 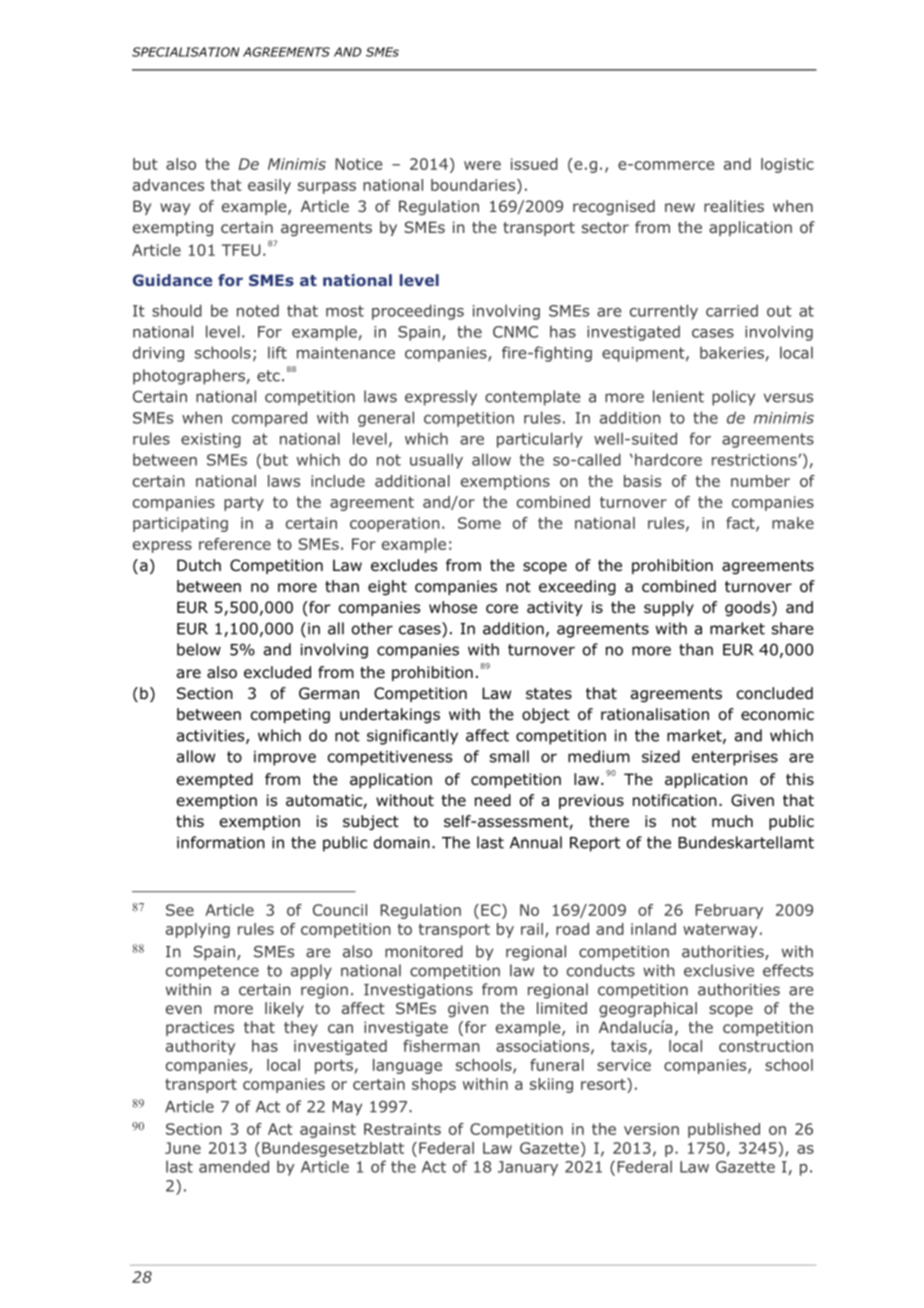 I want to click on were, so click(x=482, y=165).
